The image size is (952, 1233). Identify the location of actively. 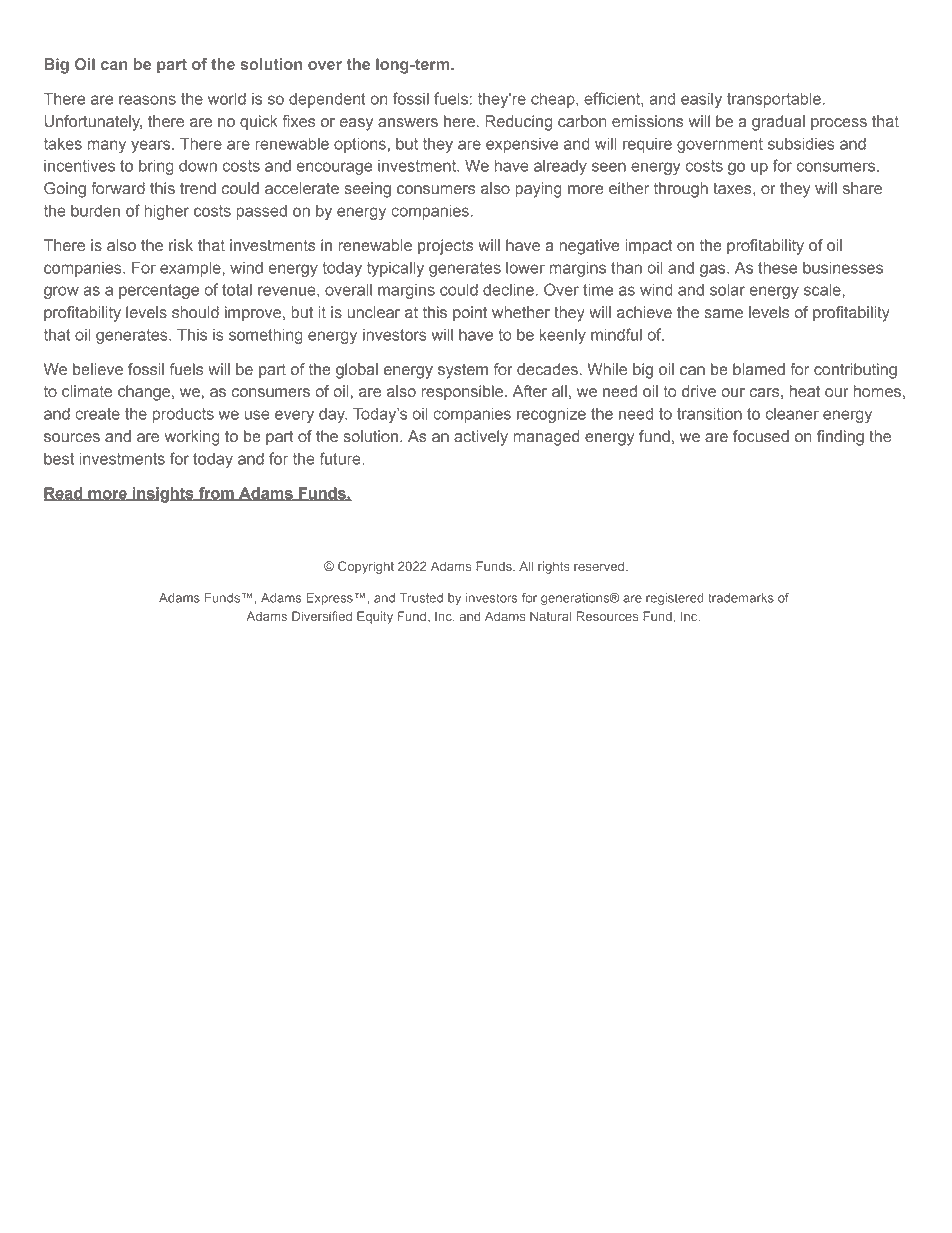
(481, 438).
